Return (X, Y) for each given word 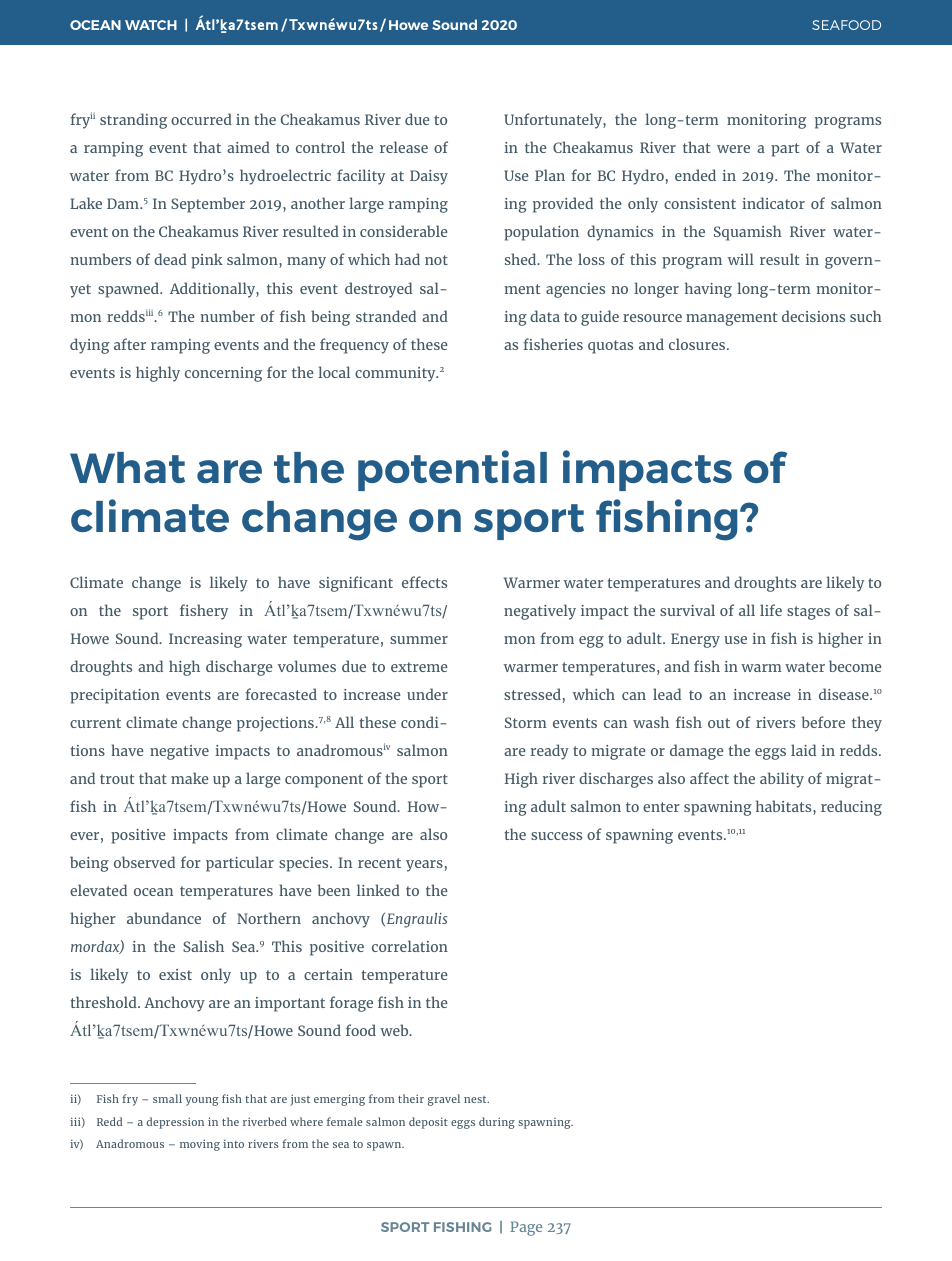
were (733, 149)
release (404, 147)
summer (419, 640)
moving (200, 1145)
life (771, 610)
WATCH (151, 25)
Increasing (205, 640)
